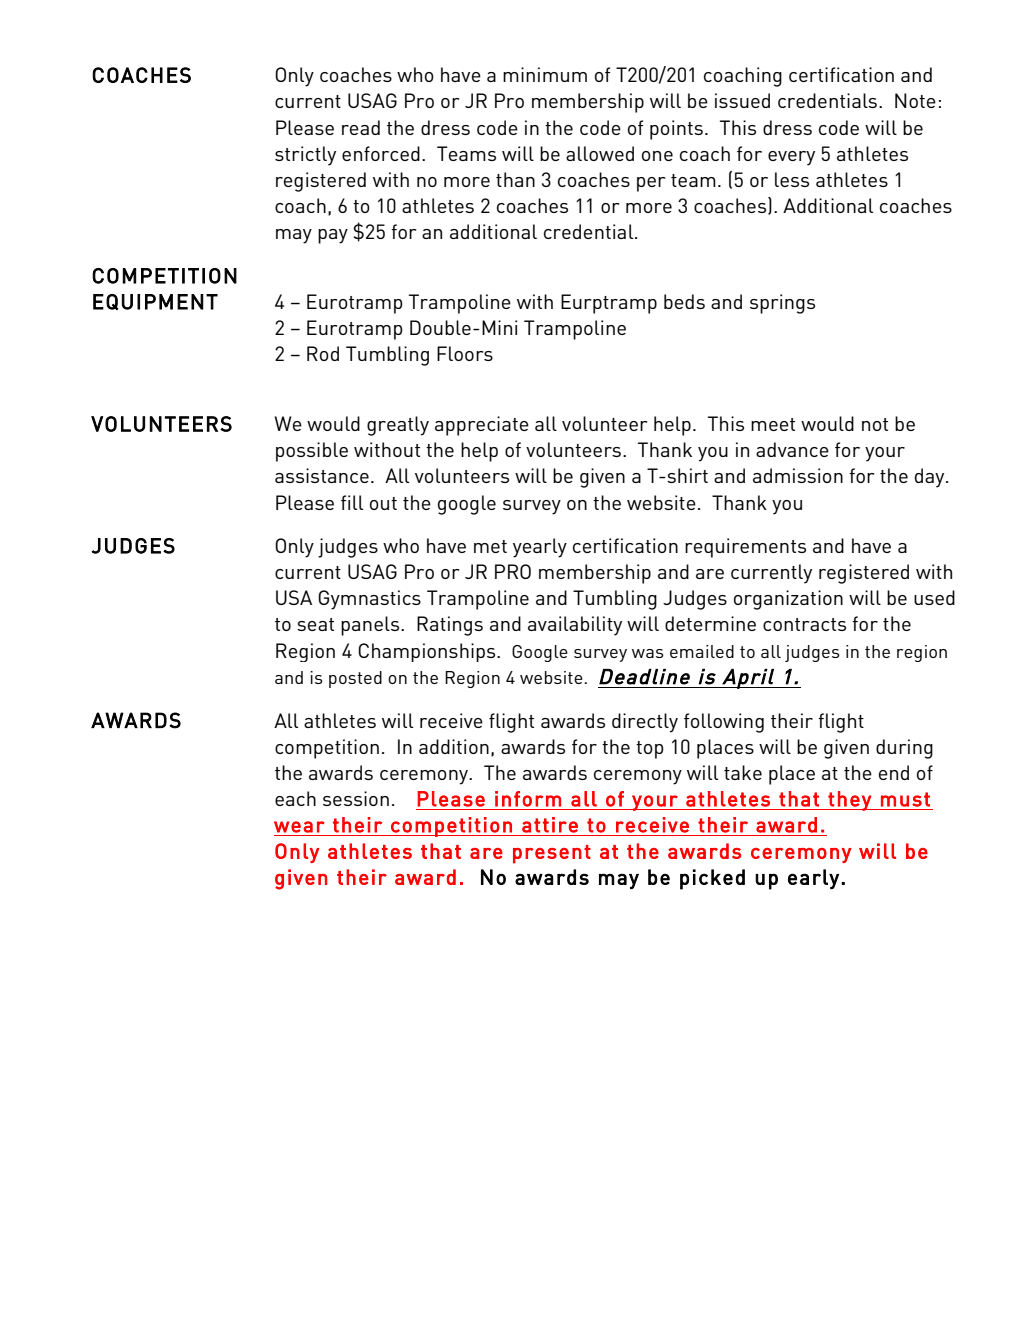 This image has width=1035, height=1340. What do you see at coordinates (773, 424) in the image?
I see `meet` at bounding box center [773, 424].
